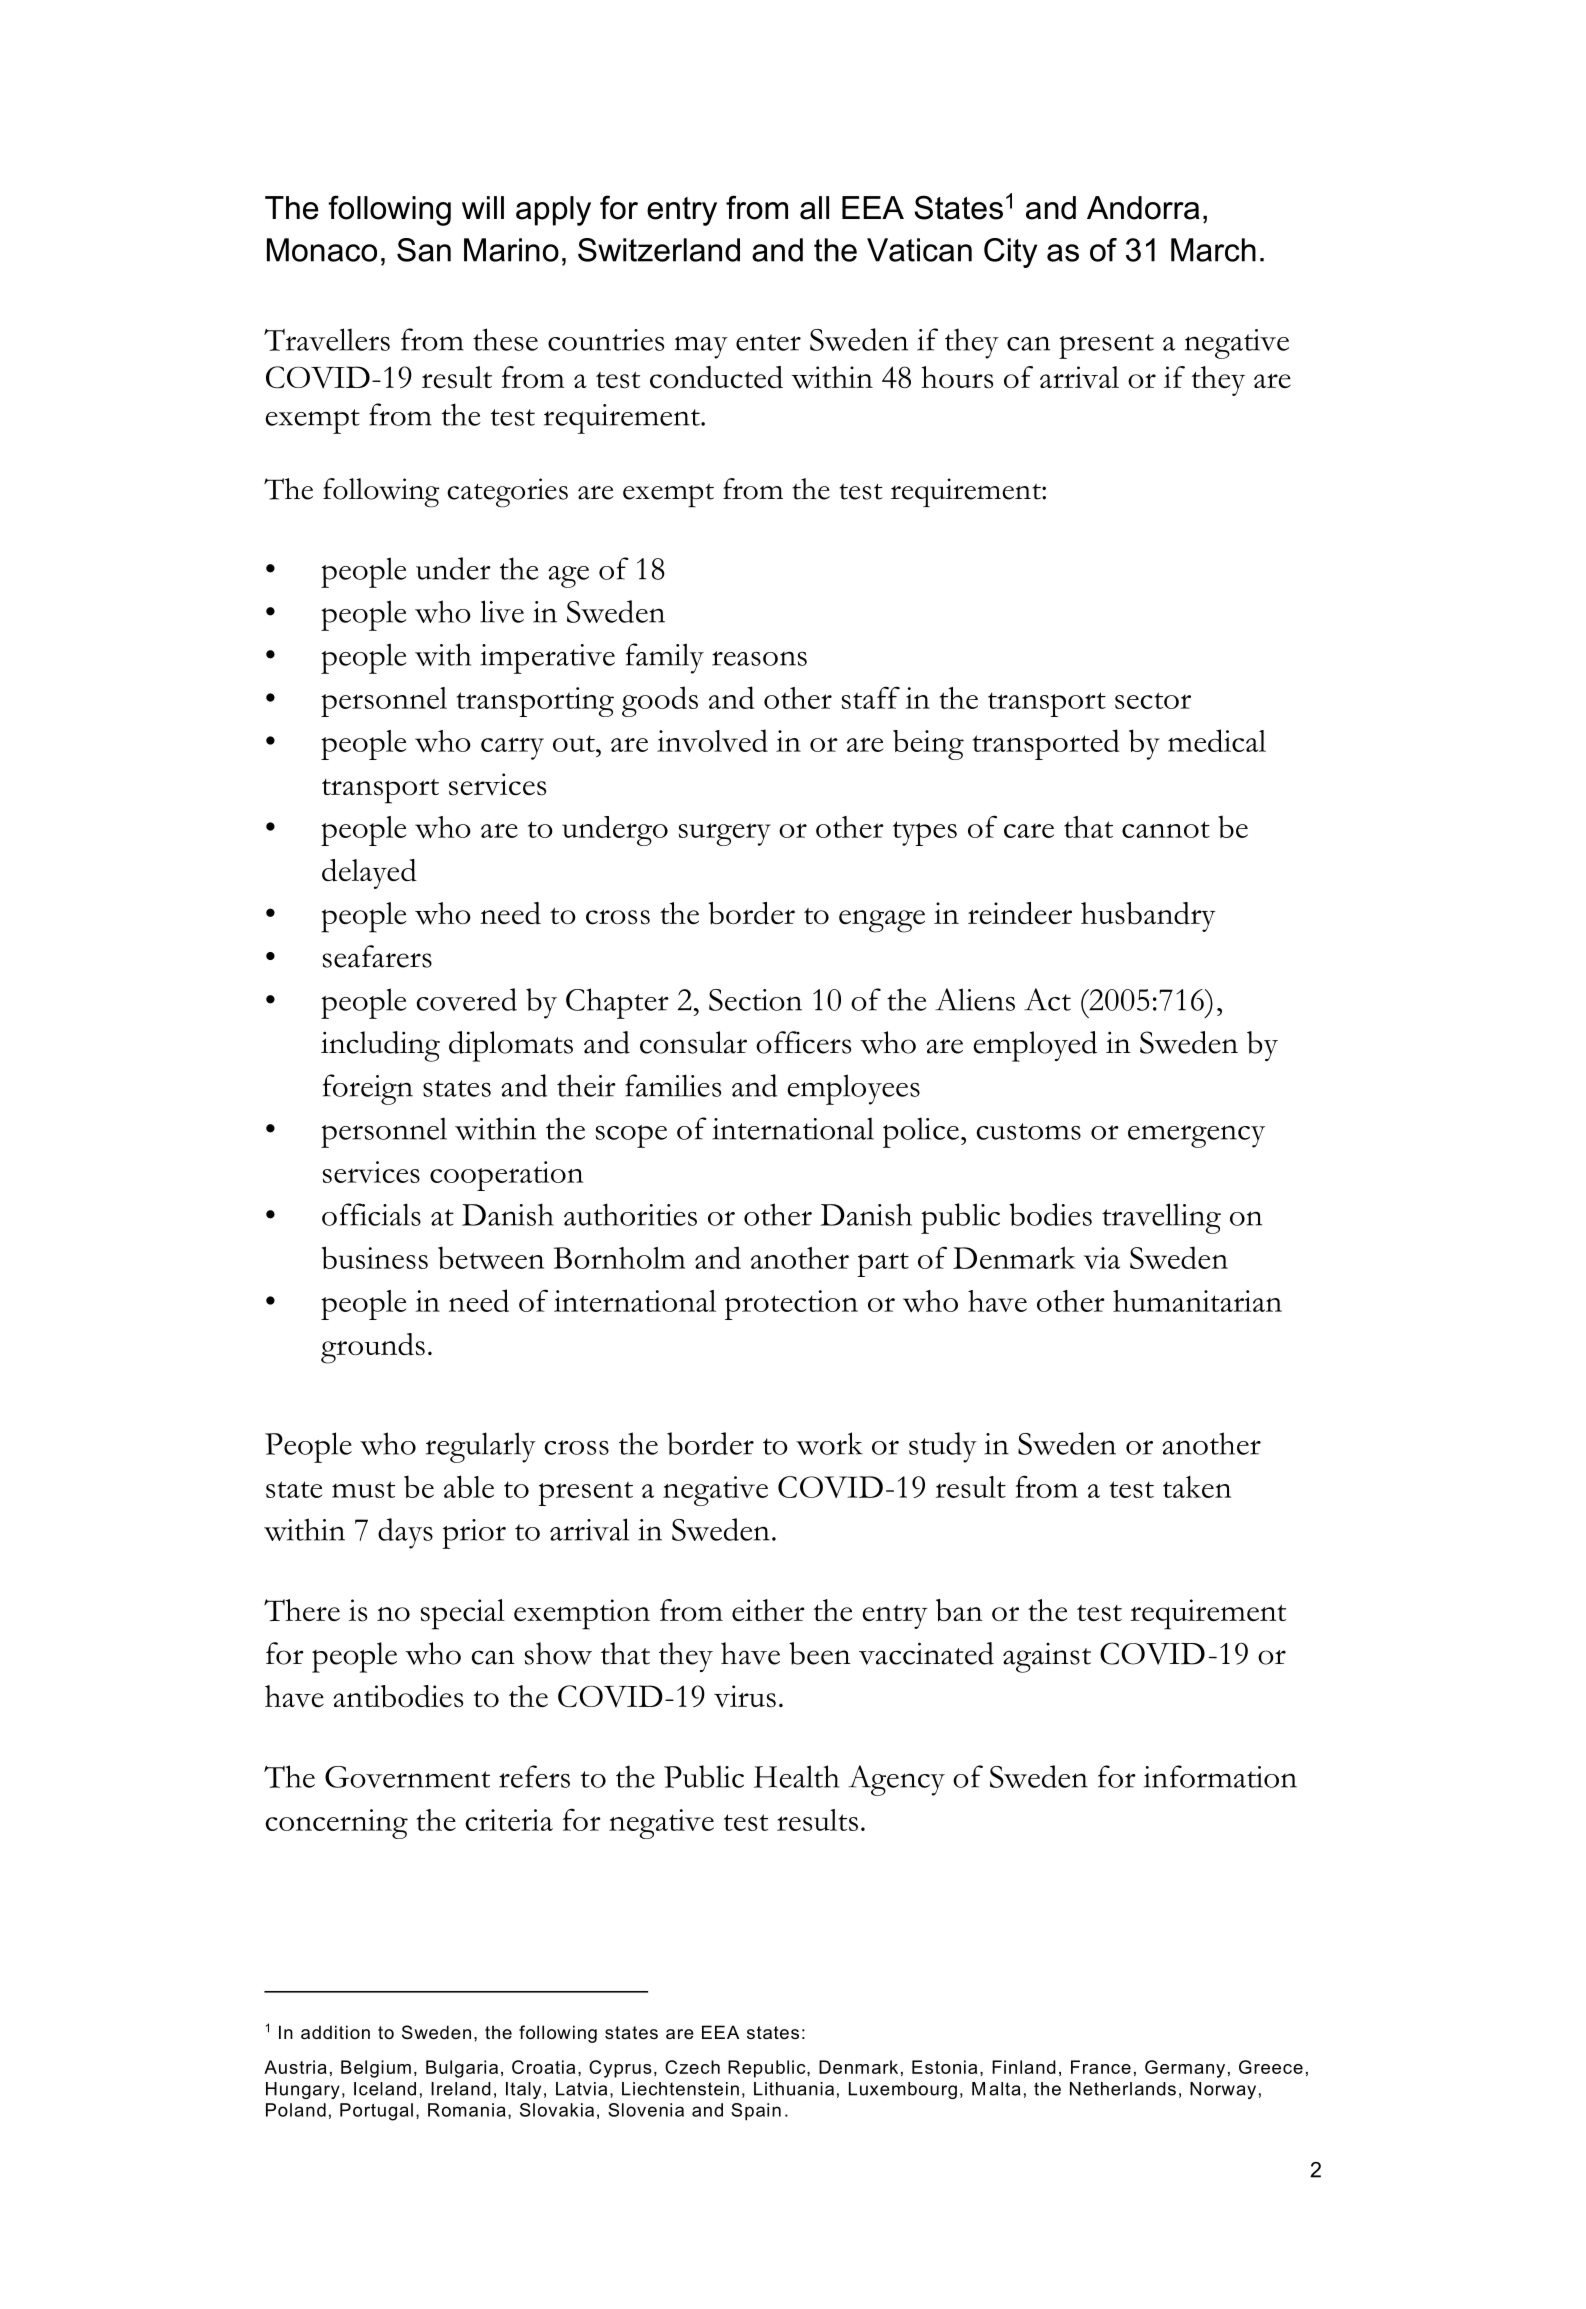 The width and height of the page is (1586, 2309). What do you see at coordinates (1143, 208) in the page?
I see `Andorra` at bounding box center [1143, 208].
